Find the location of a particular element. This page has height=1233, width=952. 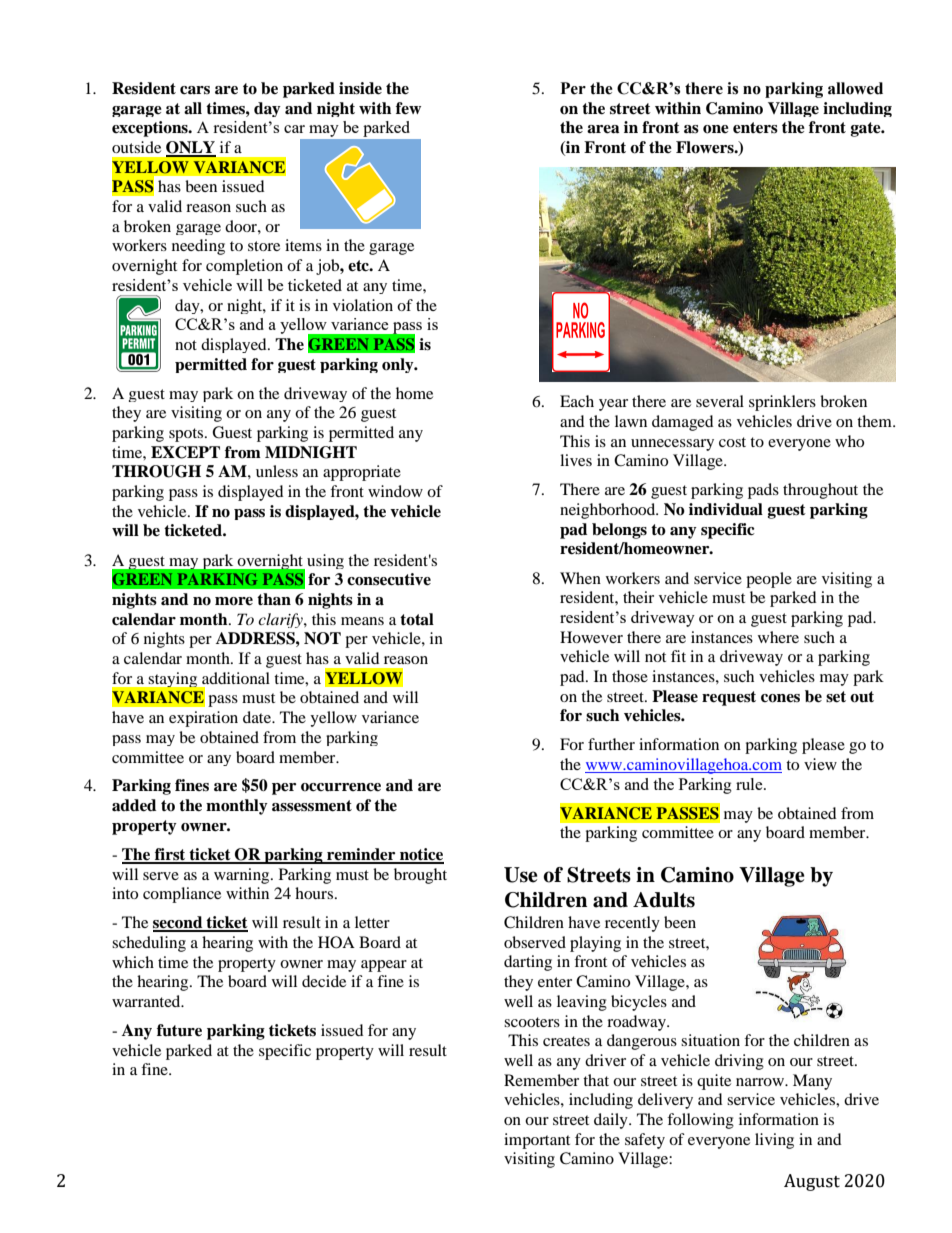

total is located at coordinates (417, 619).
